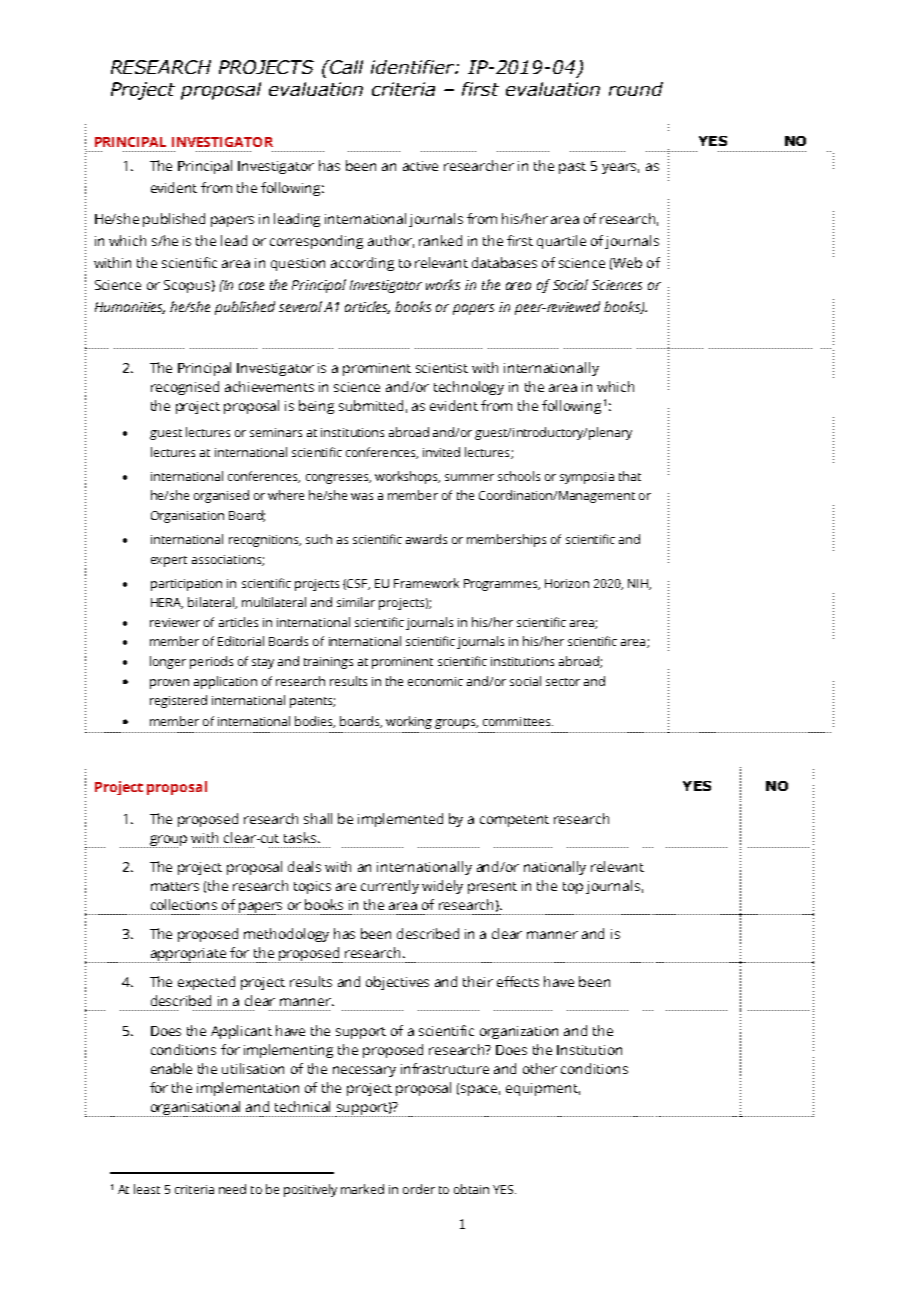 This screenshot has height=1308, width=924. What do you see at coordinates (414, 67) in the screenshot?
I see `identifier` at bounding box center [414, 67].
